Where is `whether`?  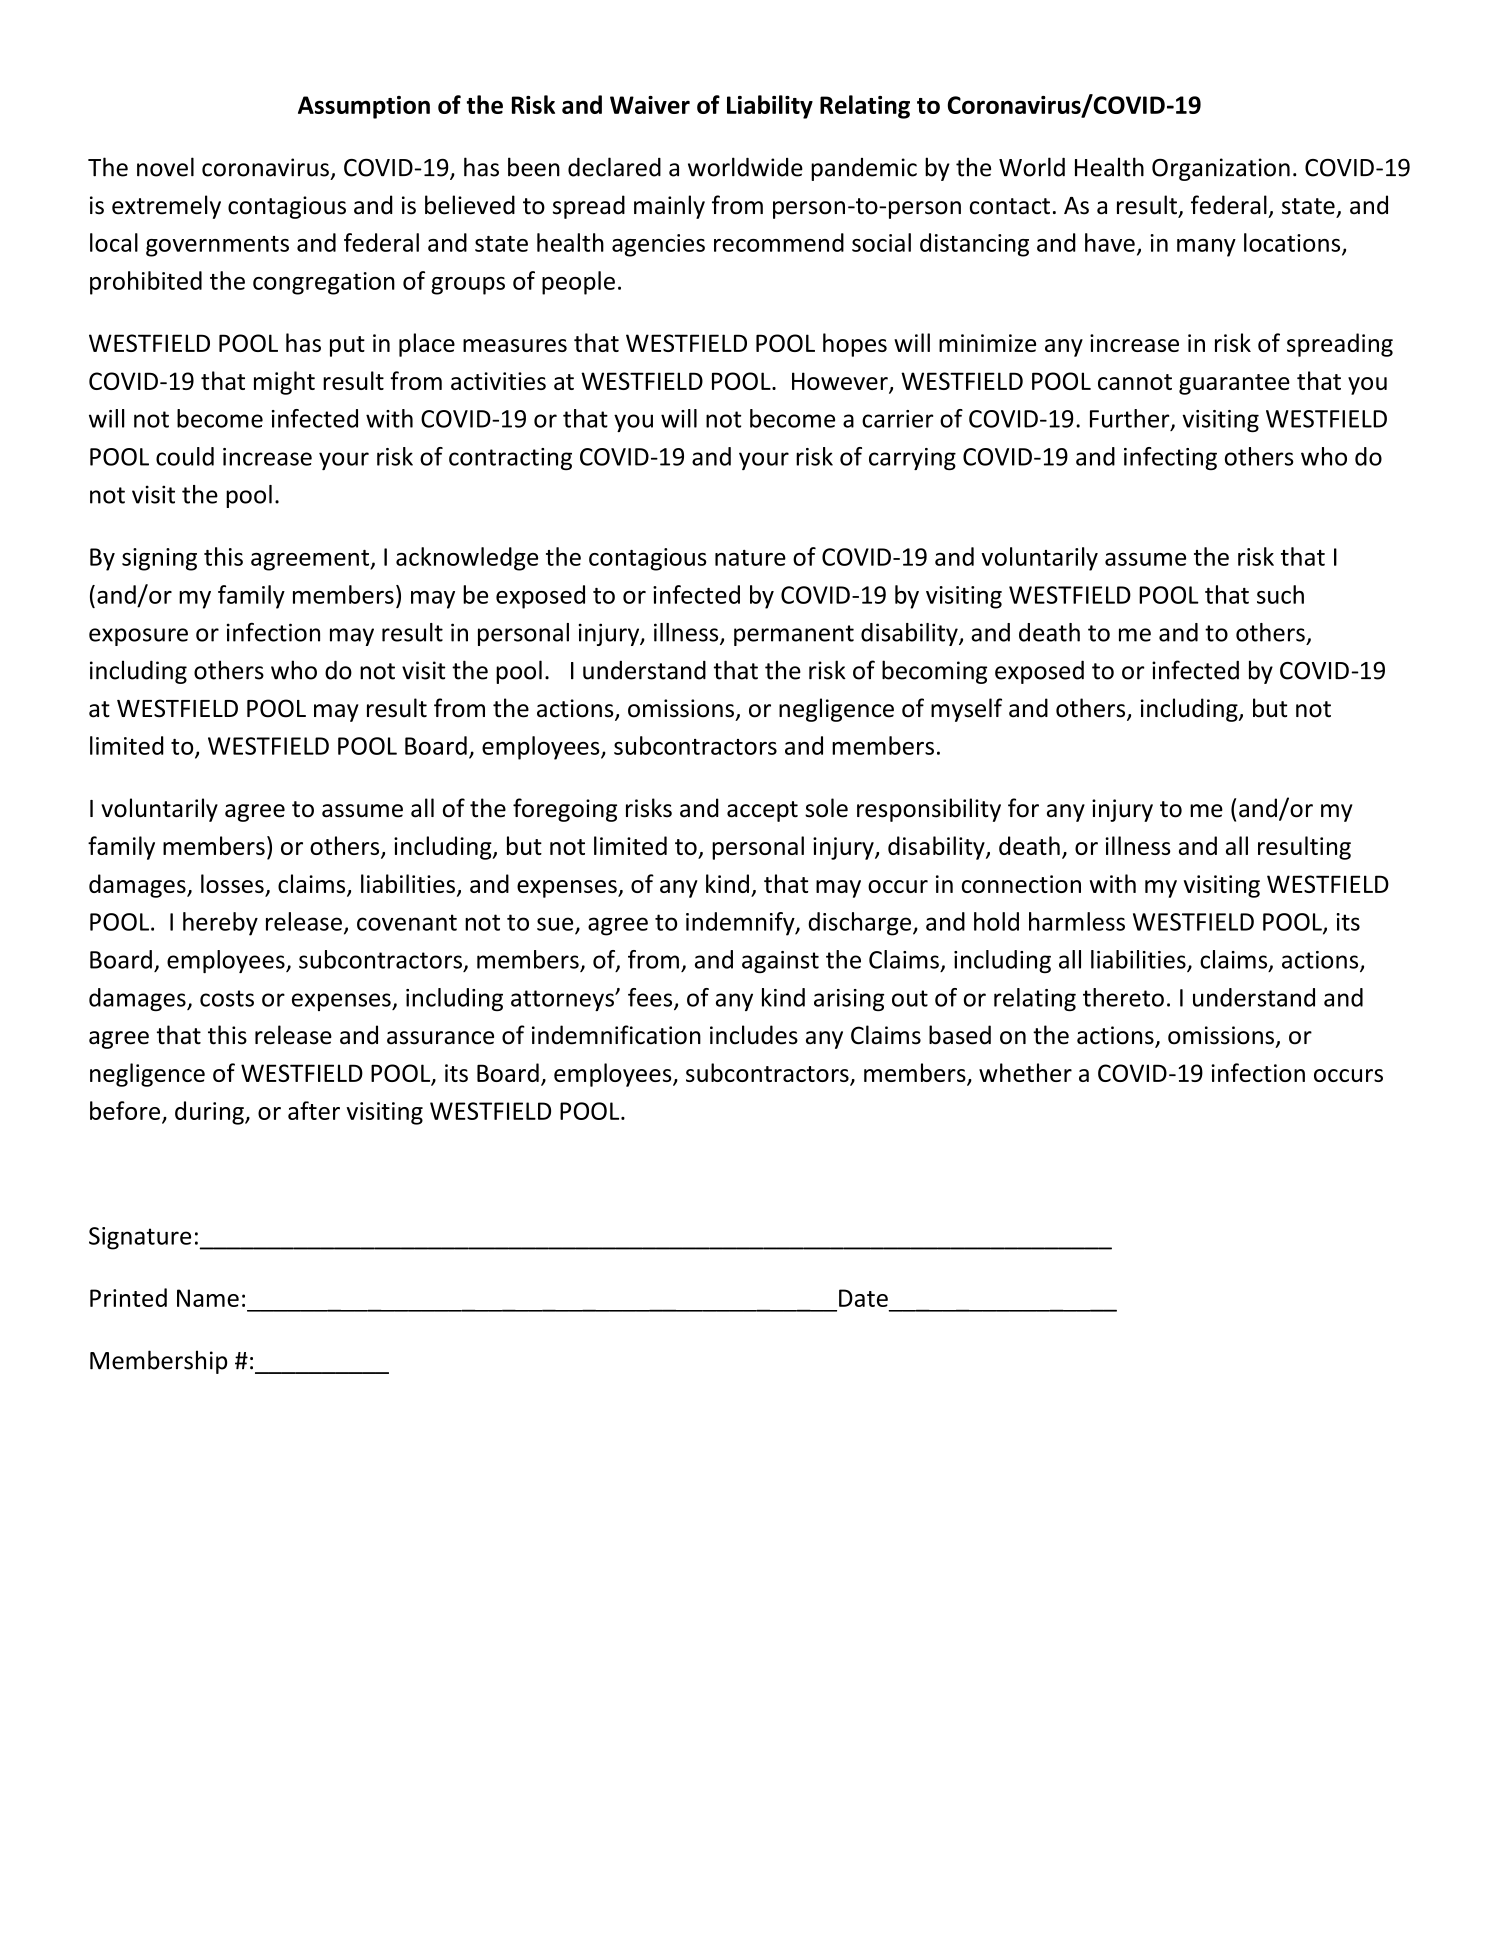 whether is located at coordinates (1025, 1072).
